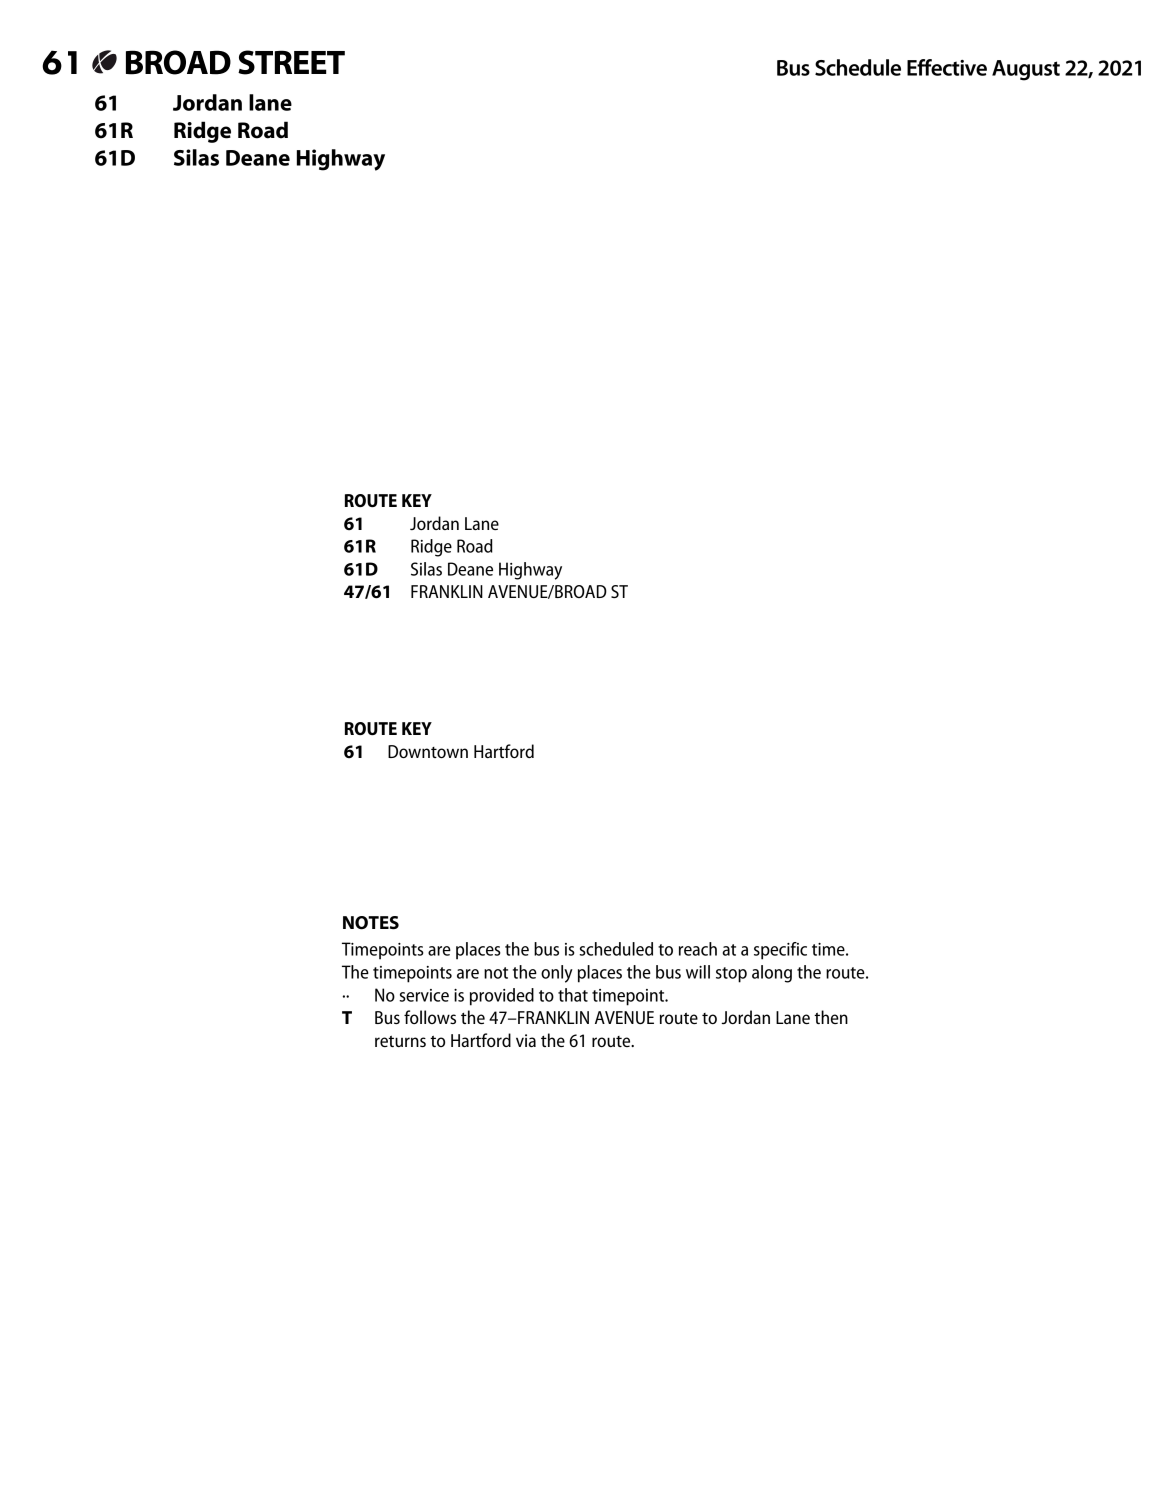 The width and height of the screenshot is (1163, 1504). Describe the element at coordinates (698, 972) in the screenshot. I see `will` at that location.
